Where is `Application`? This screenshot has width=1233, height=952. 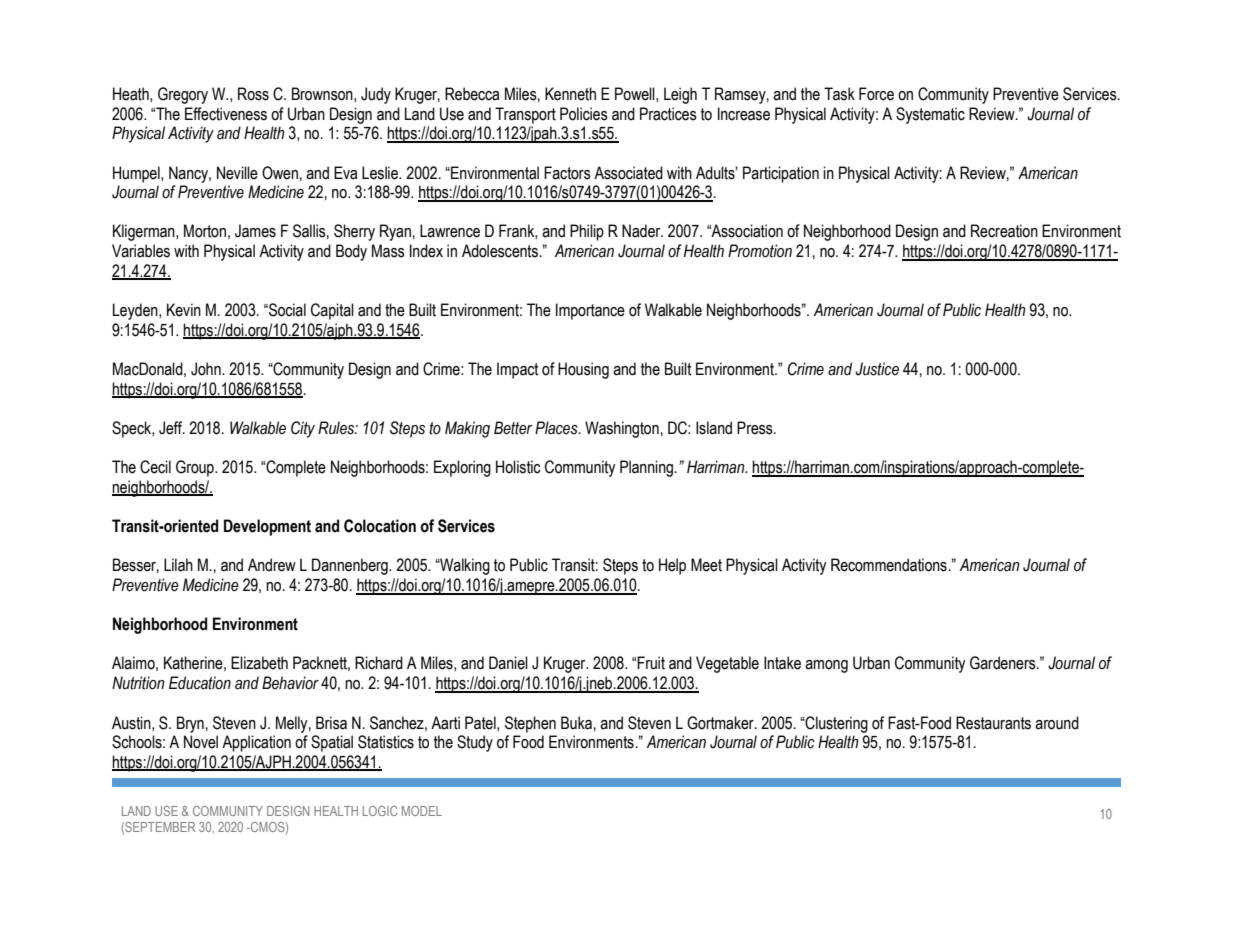
Application is located at coordinates (256, 743).
